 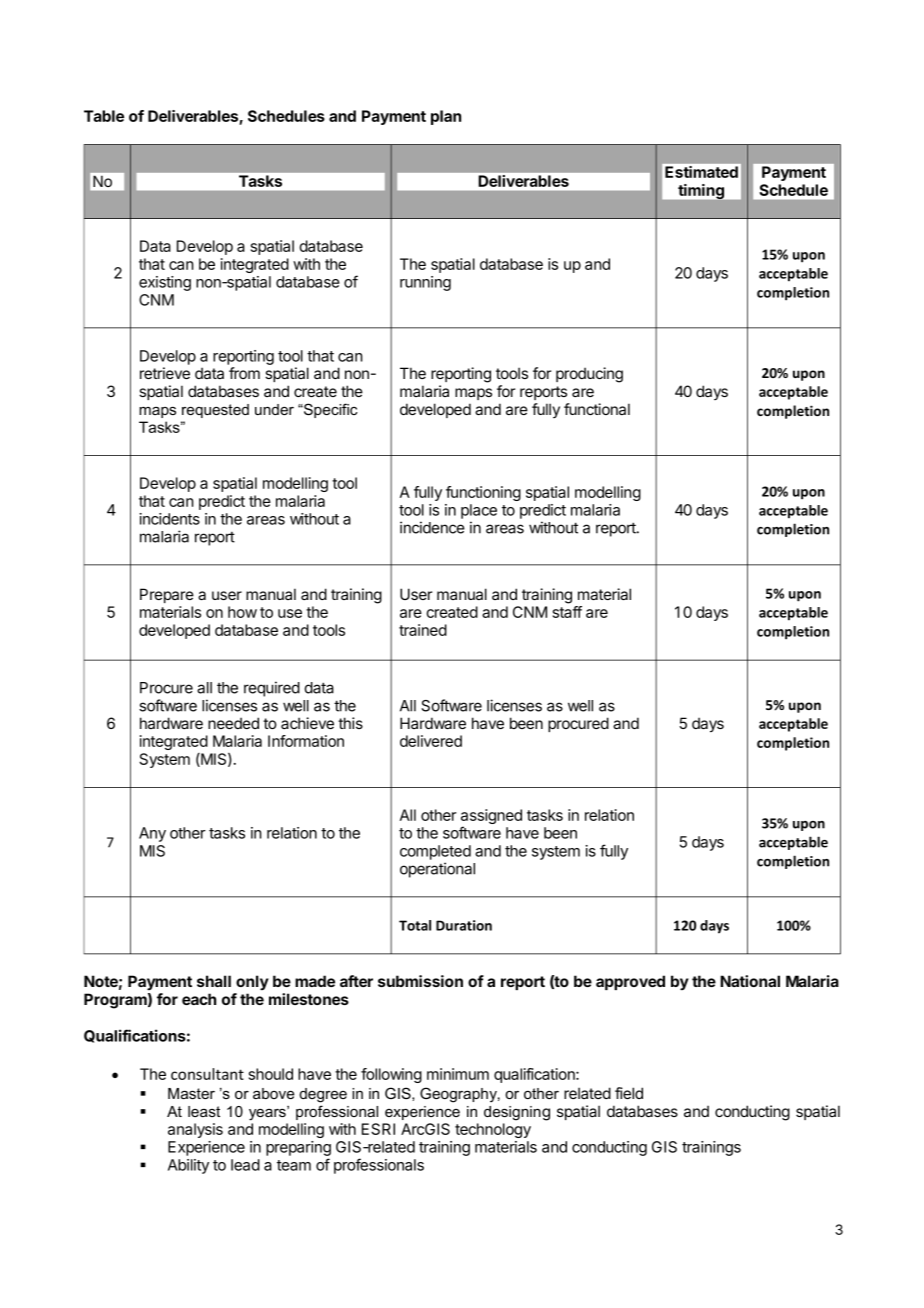 What do you see at coordinates (446, 117) in the screenshot?
I see `plan` at bounding box center [446, 117].
